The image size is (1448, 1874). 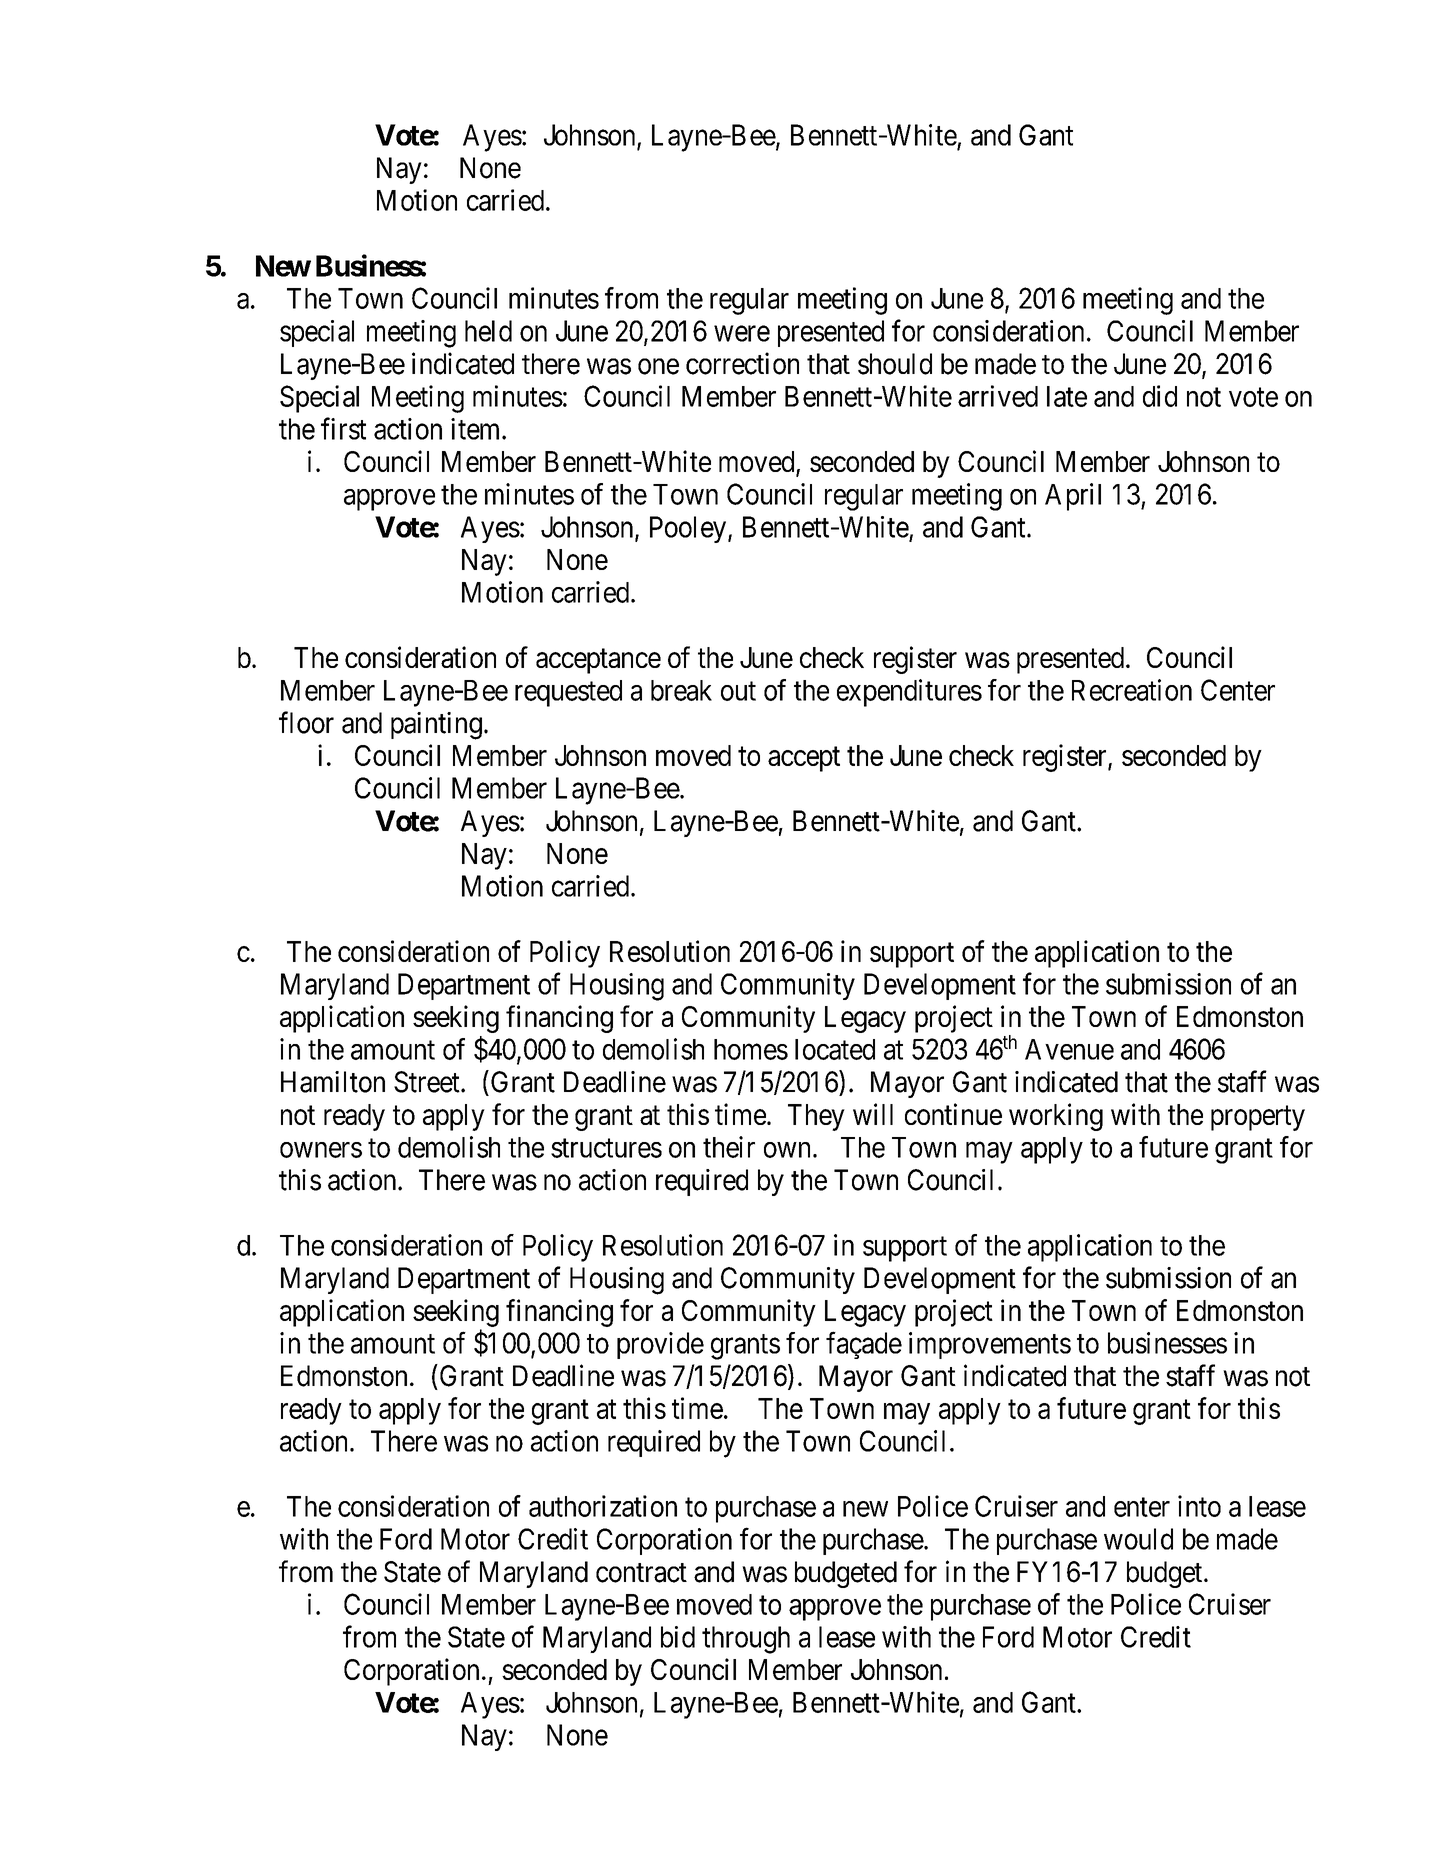 What do you see at coordinates (835, 1049) in the screenshot?
I see `located` at bounding box center [835, 1049].
